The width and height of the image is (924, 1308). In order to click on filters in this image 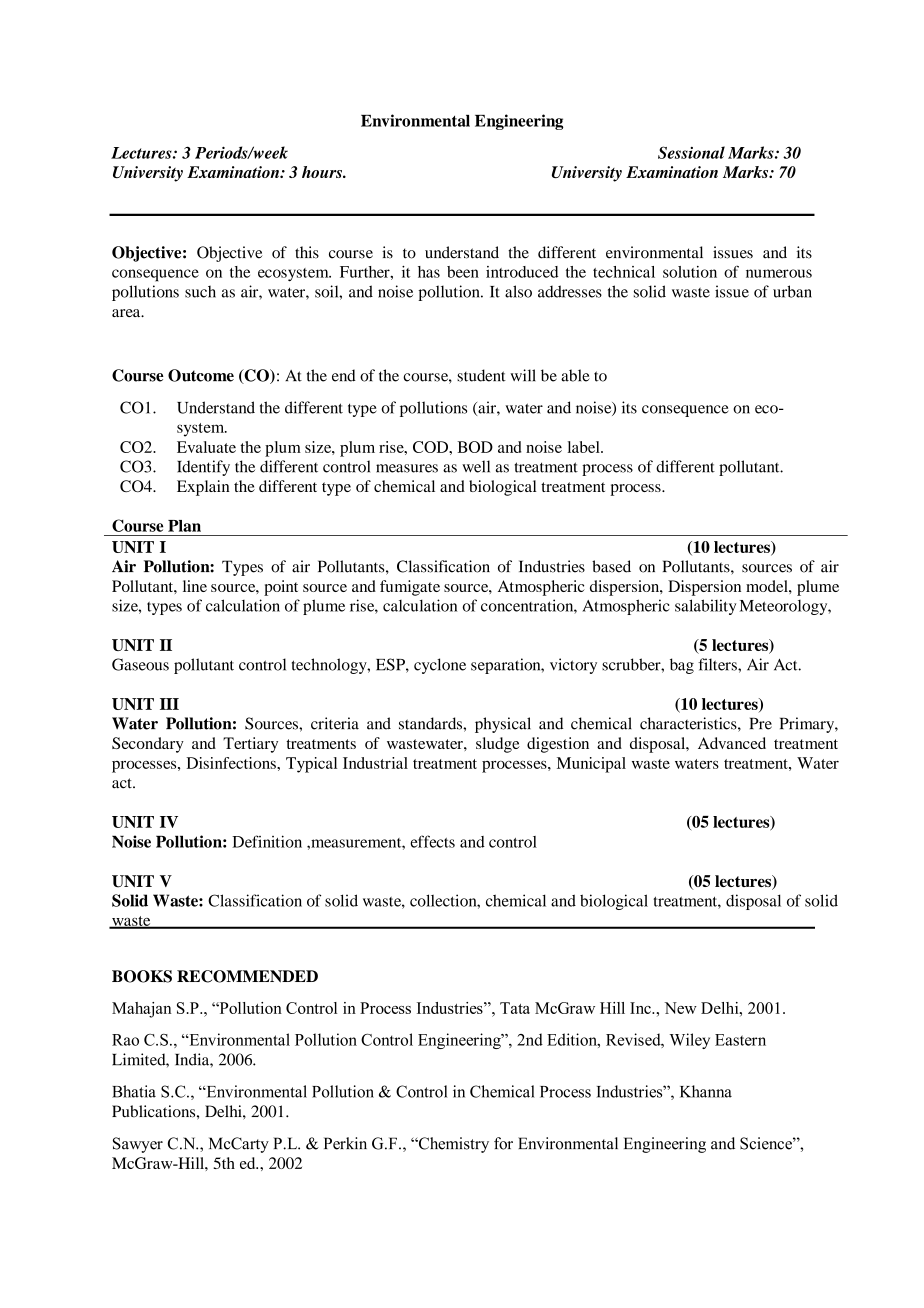, I will do `click(718, 664)`.
